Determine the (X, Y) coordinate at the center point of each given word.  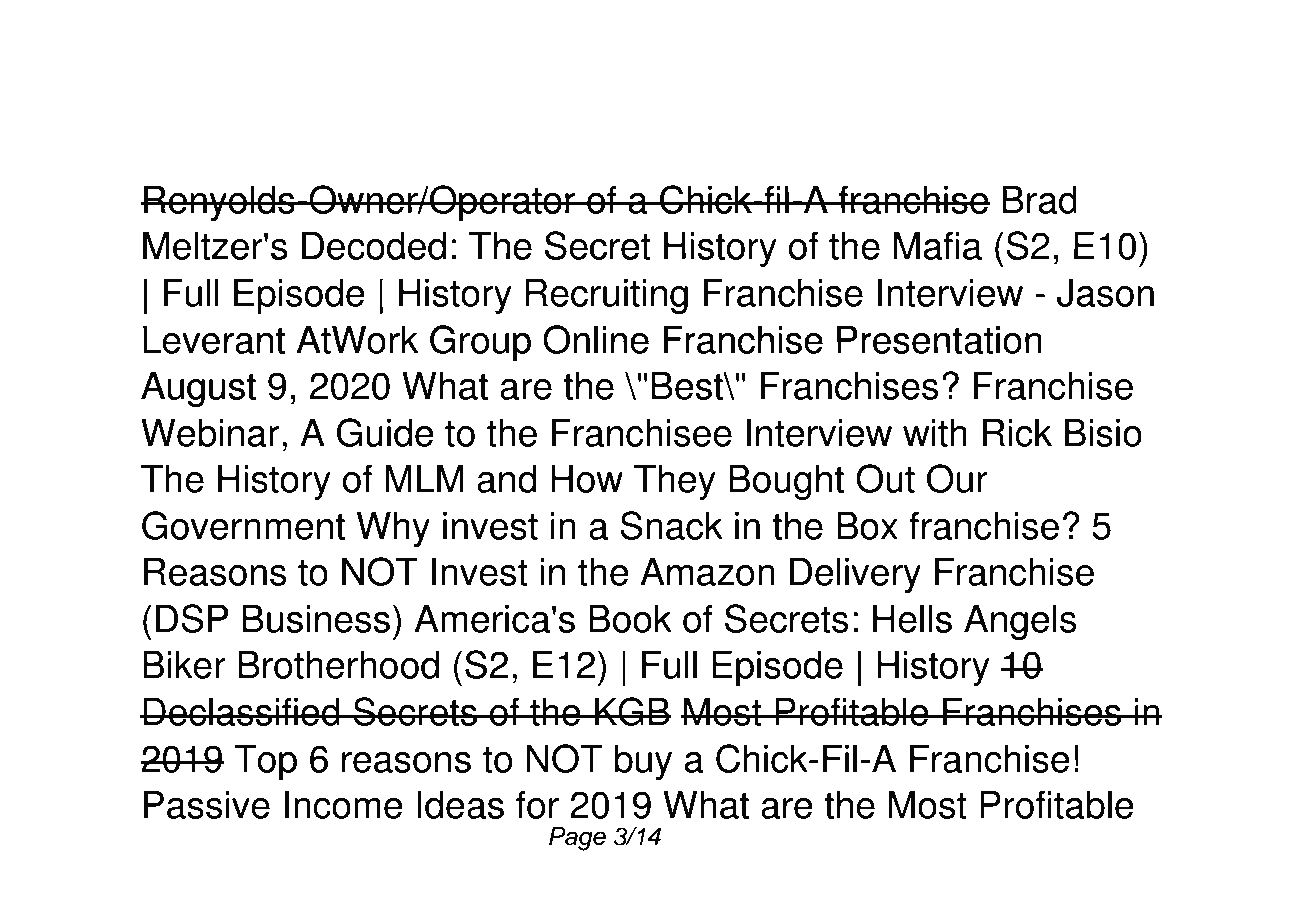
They (675, 482)
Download (251, 75)
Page (577, 839)
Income (344, 804)
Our (957, 478)
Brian (703, 137)
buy (643, 762)
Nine (833, 75)
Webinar (210, 432)
